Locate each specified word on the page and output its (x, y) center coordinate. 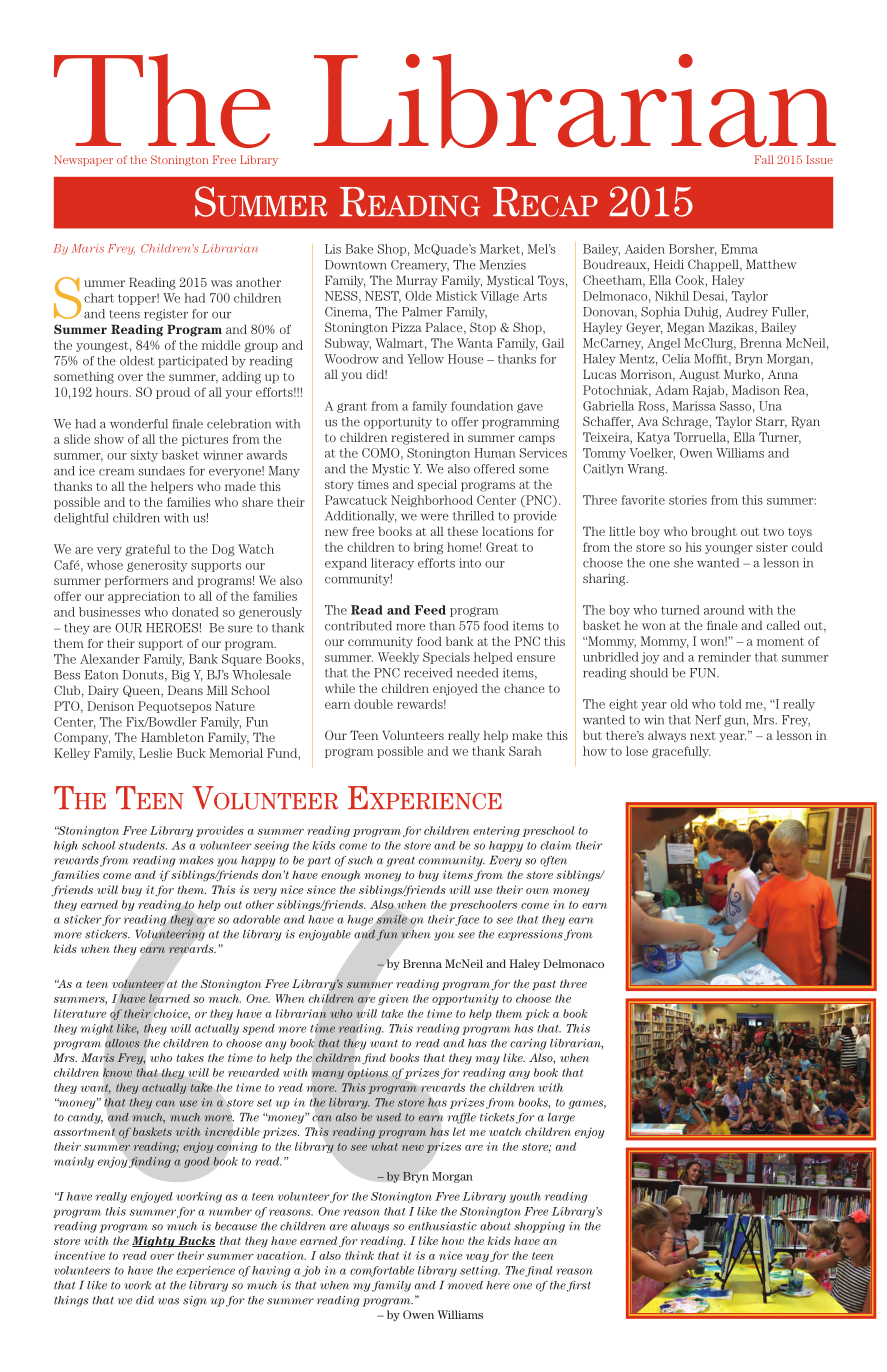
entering (496, 831)
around (724, 610)
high (66, 846)
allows (122, 1043)
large (561, 1118)
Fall (764, 159)
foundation (482, 406)
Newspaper (83, 160)
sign (195, 1301)
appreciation (144, 597)
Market (500, 249)
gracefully (681, 752)
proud (173, 393)
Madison (756, 390)
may (487, 1060)
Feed (430, 610)
